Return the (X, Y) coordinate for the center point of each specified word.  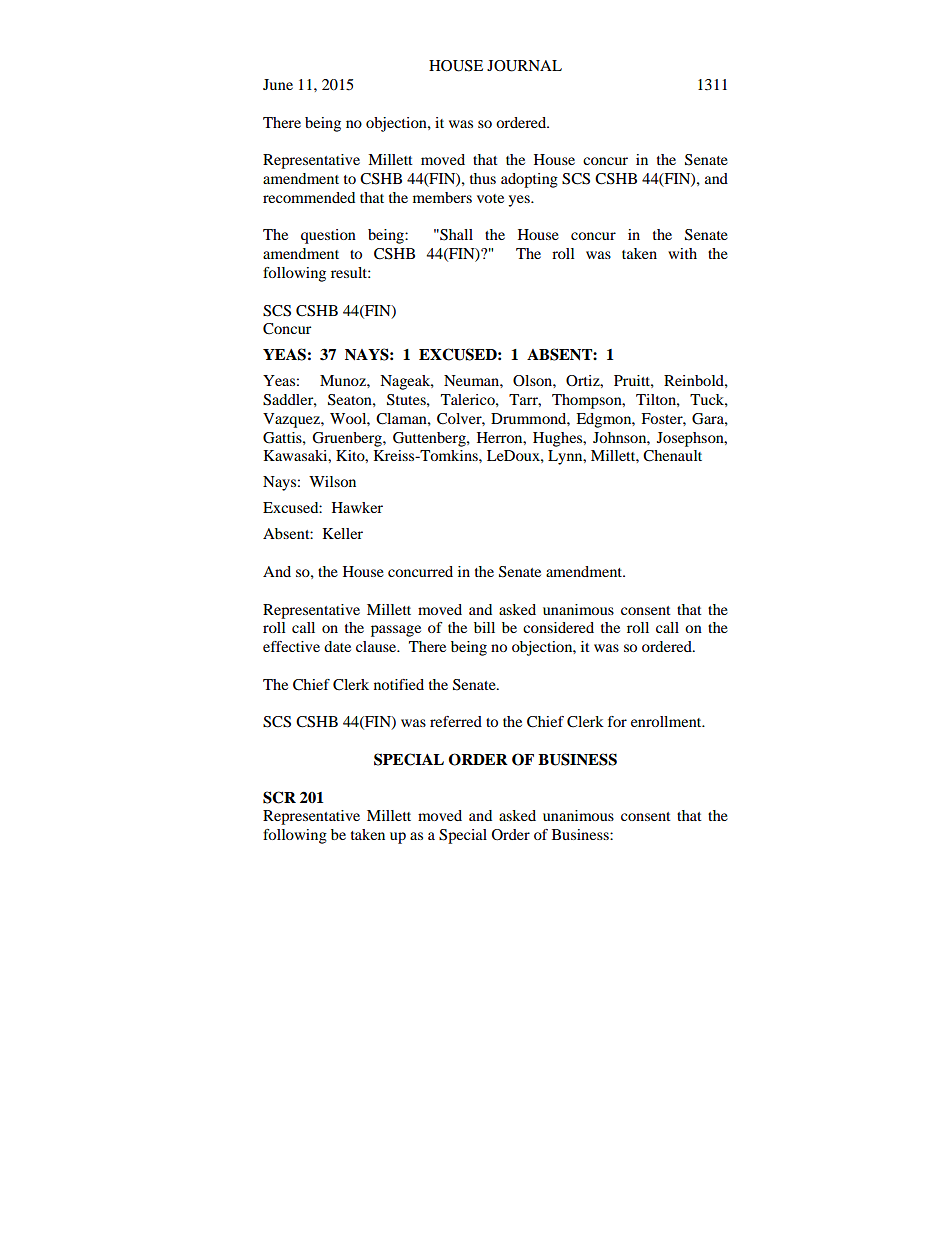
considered (558, 627)
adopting (529, 180)
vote (490, 198)
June (278, 84)
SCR (279, 797)
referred (456, 721)
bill (484, 627)
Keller (342, 533)
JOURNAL (524, 66)
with (682, 253)
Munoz (344, 380)
